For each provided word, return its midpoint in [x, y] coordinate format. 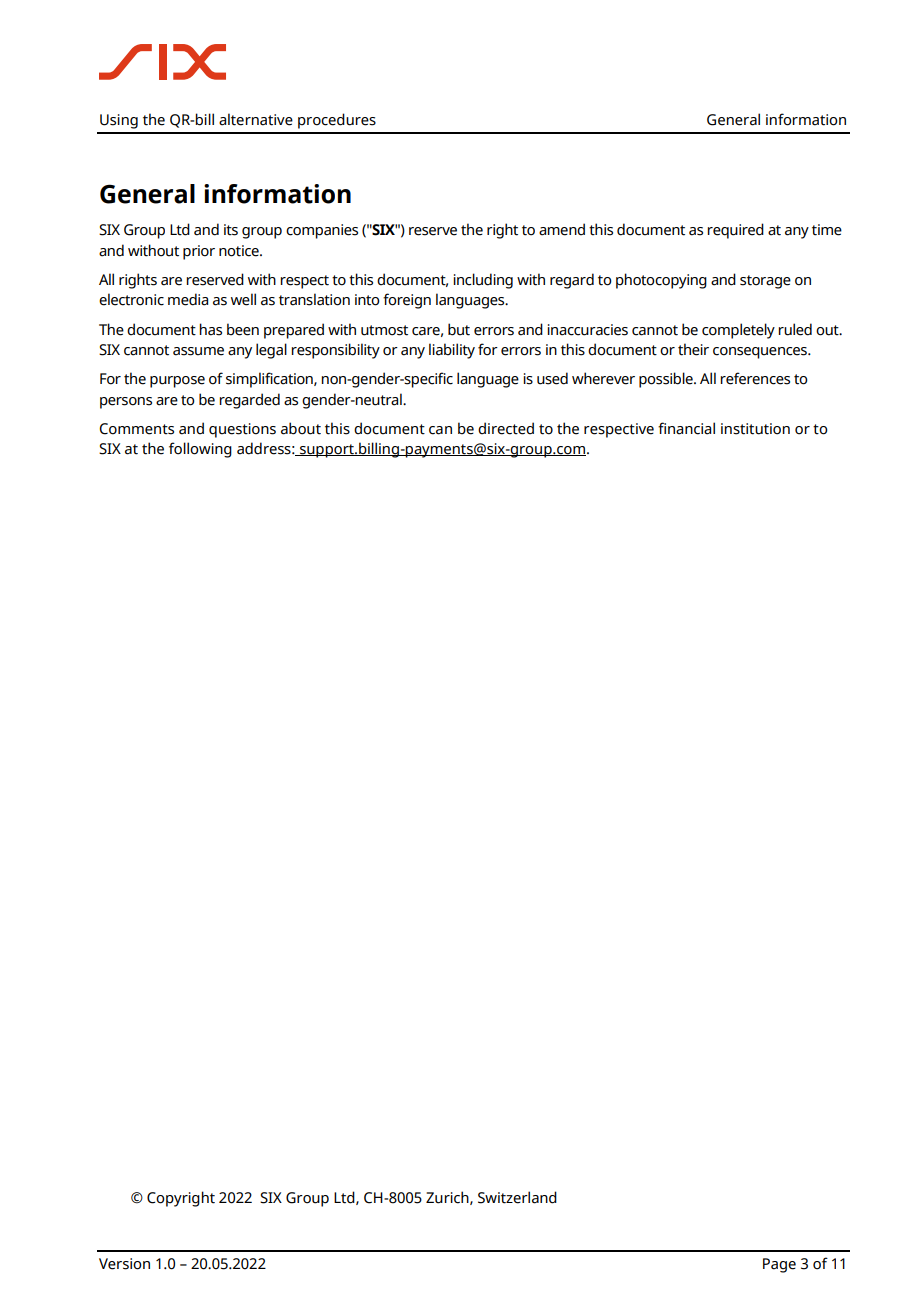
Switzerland [517, 1197]
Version [124, 1264]
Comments [136, 429]
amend [562, 229]
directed [506, 428]
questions [242, 430]
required [735, 231]
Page [779, 1265]
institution [755, 429]
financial [686, 428]
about [301, 428]
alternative [256, 119]
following [200, 450]
